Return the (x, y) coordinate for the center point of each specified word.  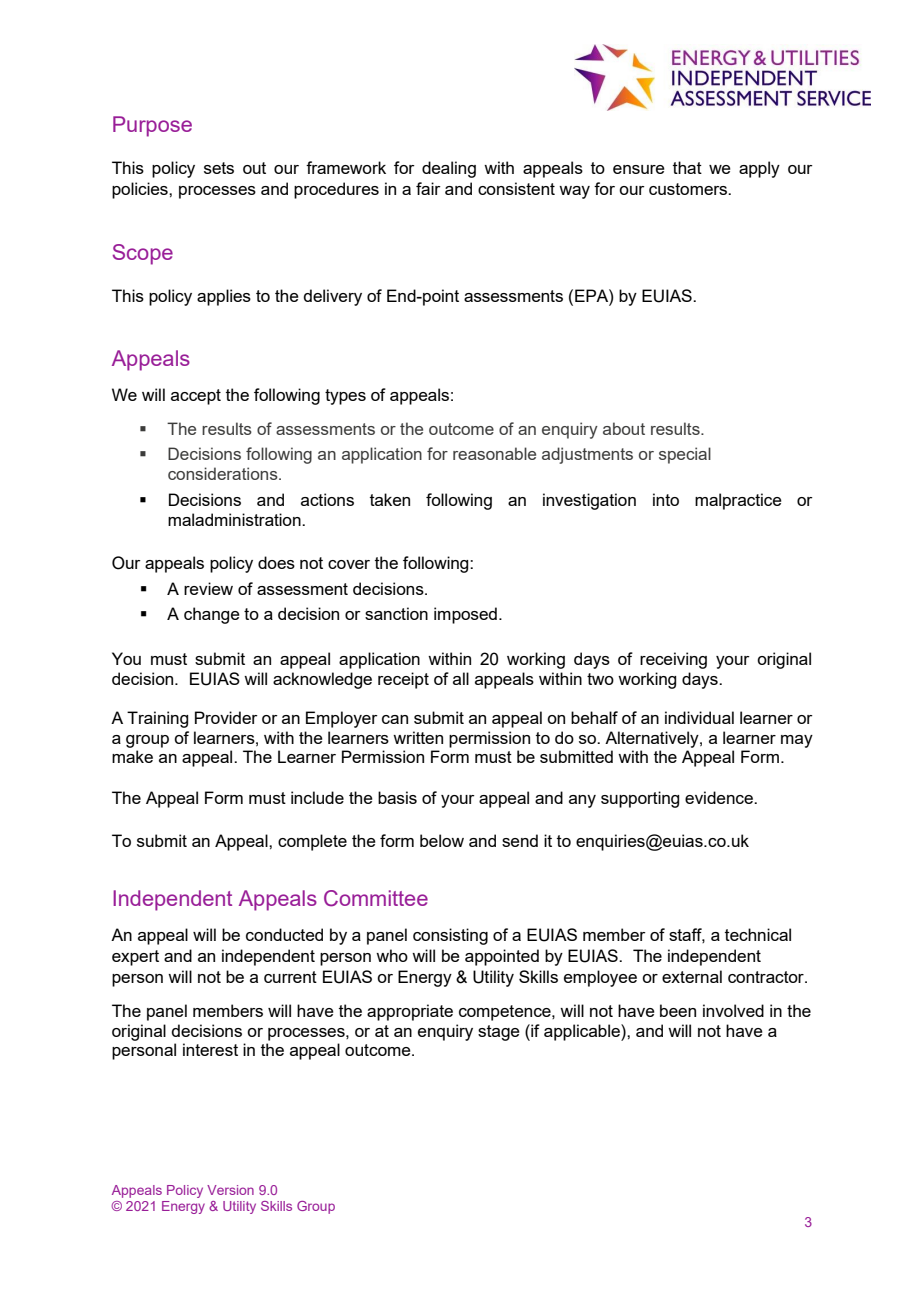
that (687, 167)
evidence (720, 797)
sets (219, 168)
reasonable (494, 453)
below (442, 840)
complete (312, 842)
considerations (224, 473)
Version (230, 1190)
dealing (449, 169)
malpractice (738, 501)
